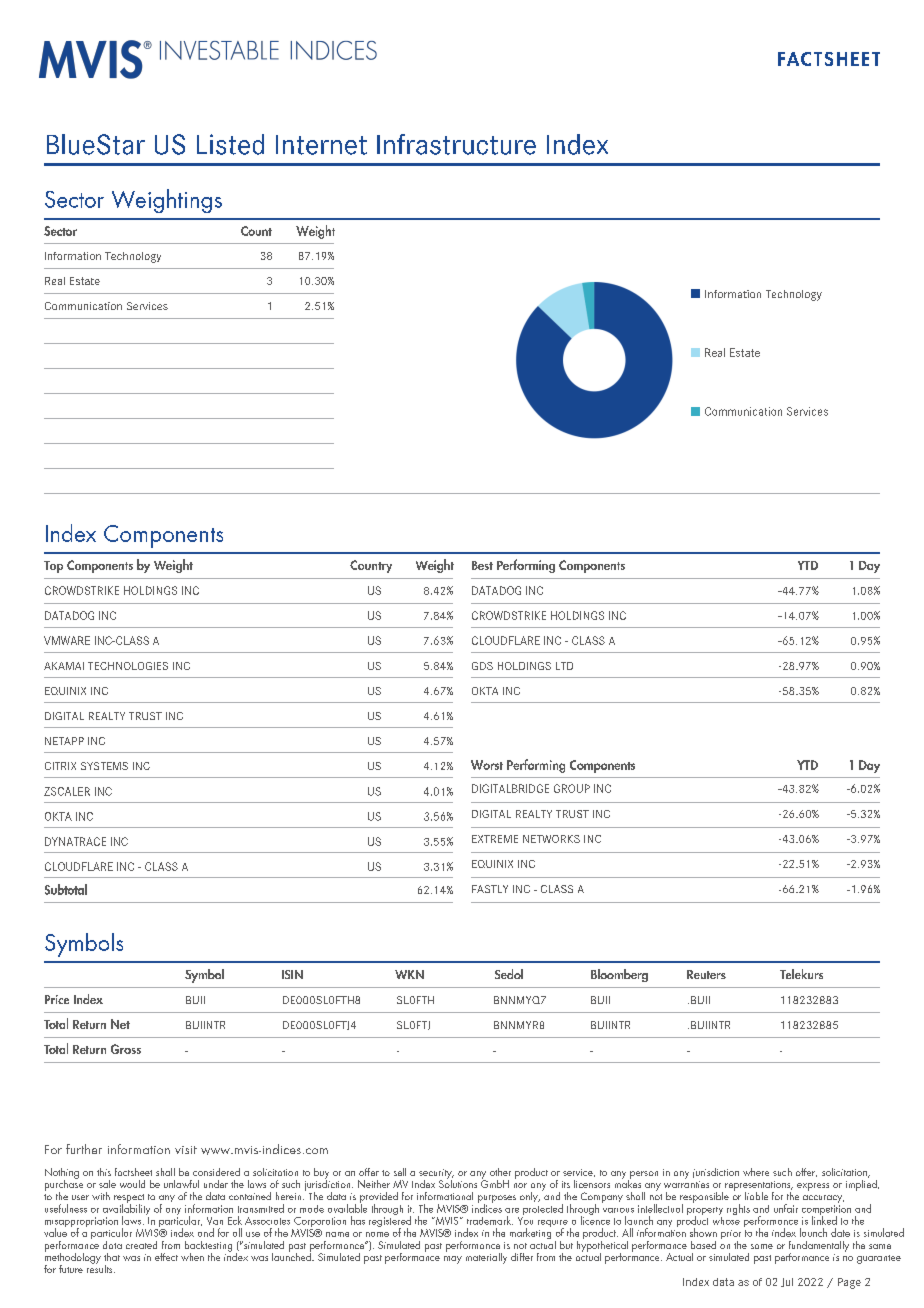 Image resolution: width=924 pixels, height=1308 pixels. I want to click on may, so click(453, 1260).
